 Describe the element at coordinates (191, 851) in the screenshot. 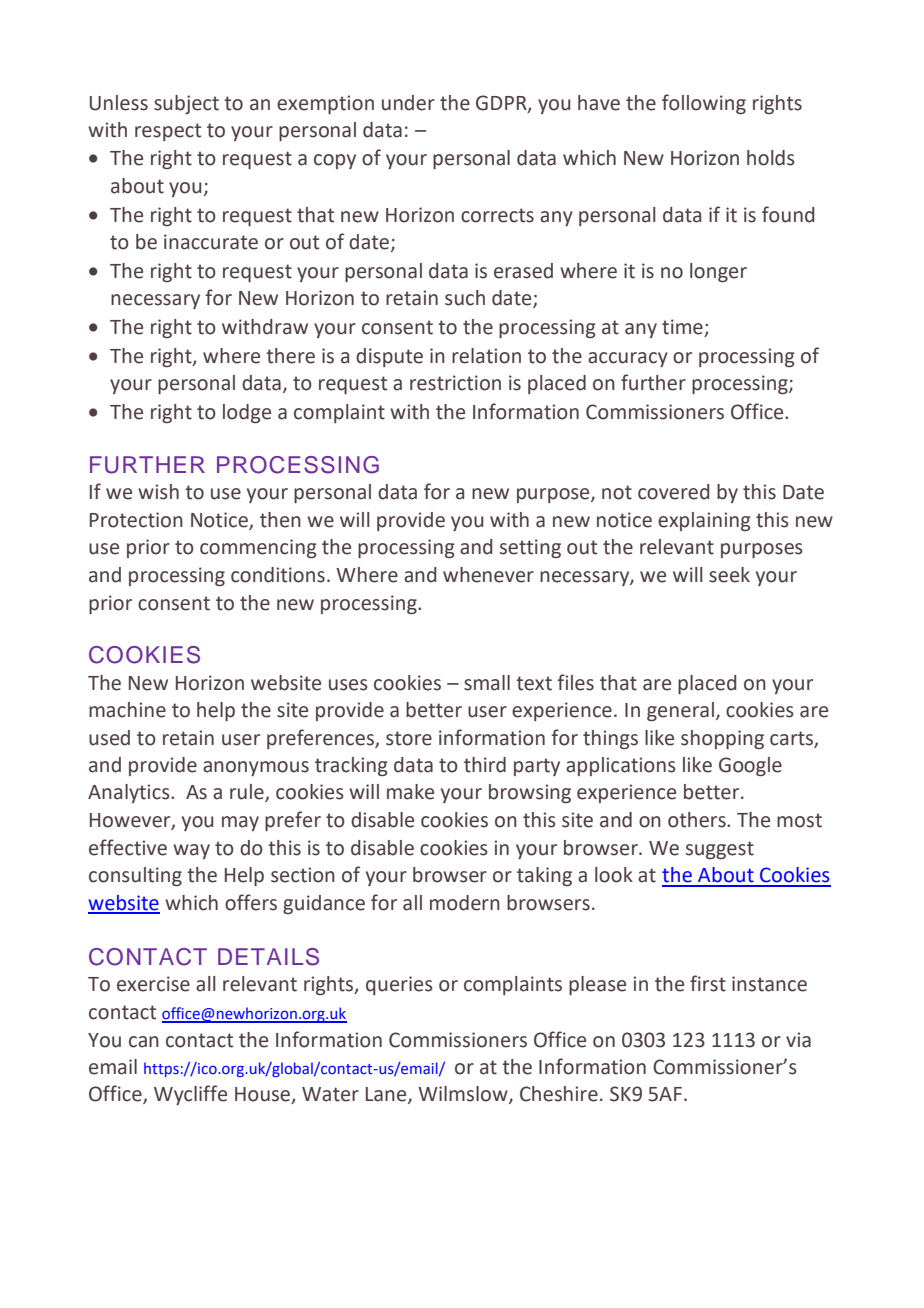

I see `way` at that location.
